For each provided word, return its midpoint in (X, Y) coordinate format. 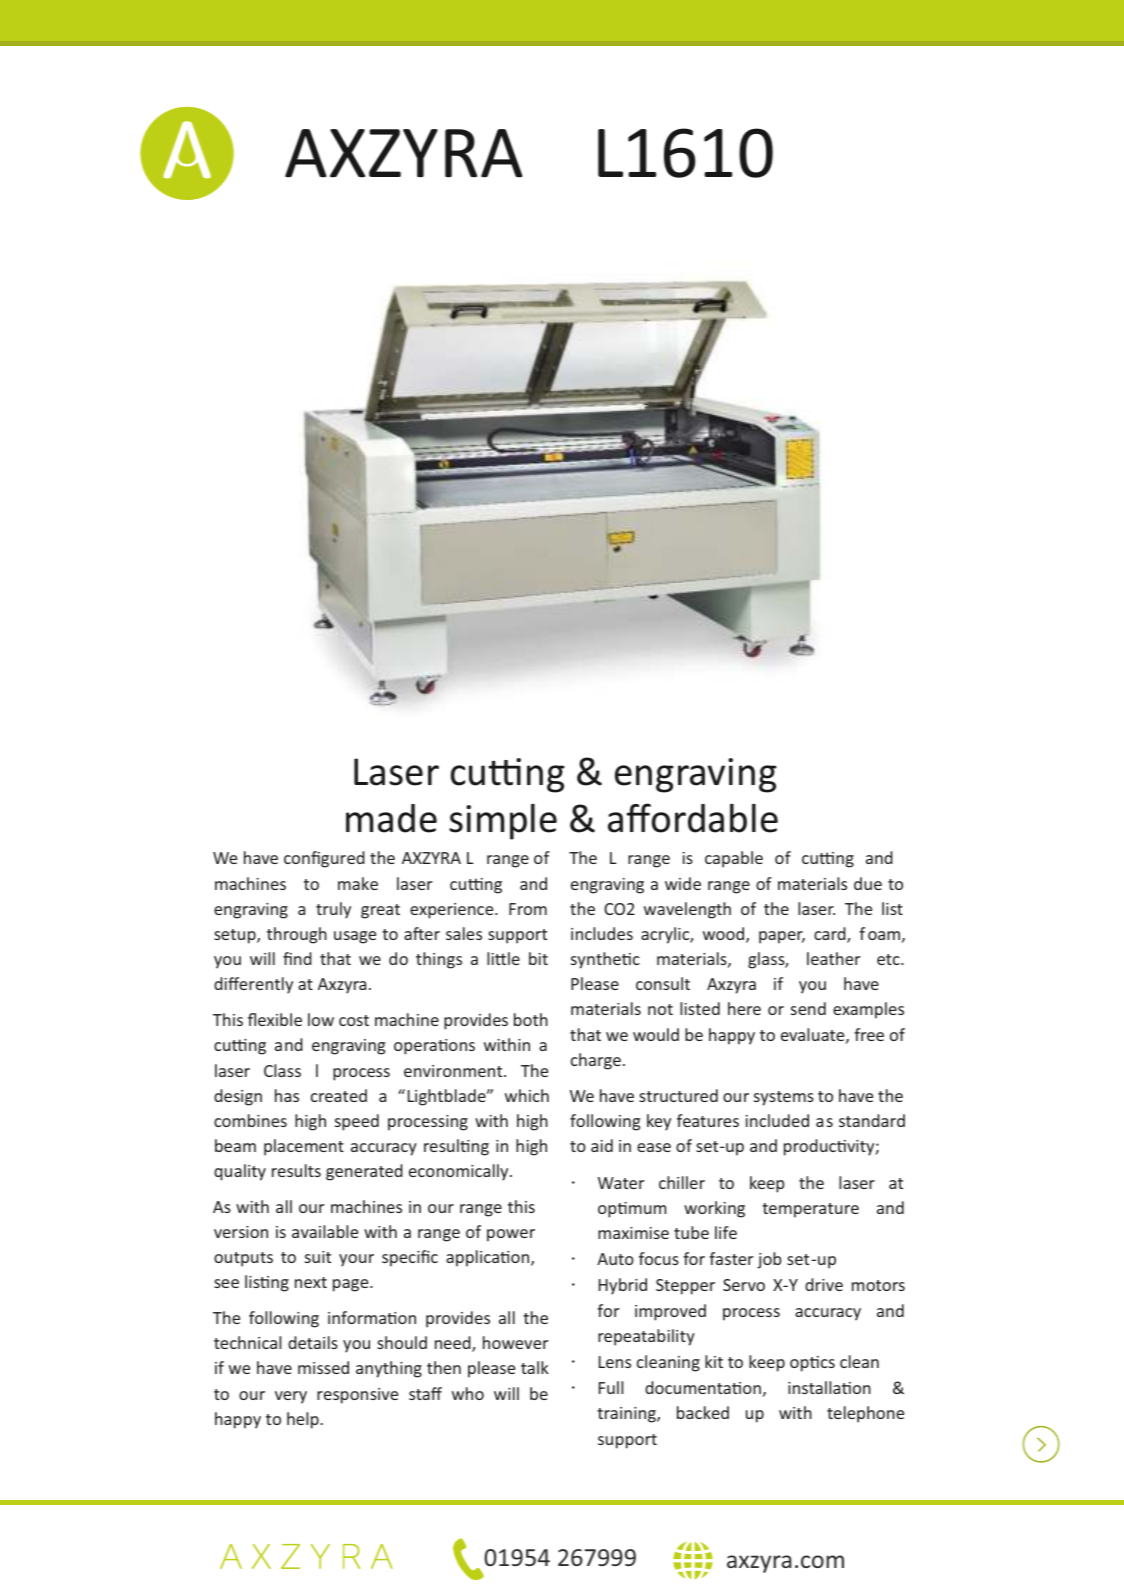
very (291, 1397)
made (391, 818)
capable (734, 859)
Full (611, 1387)
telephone (865, 1414)
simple (503, 822)
